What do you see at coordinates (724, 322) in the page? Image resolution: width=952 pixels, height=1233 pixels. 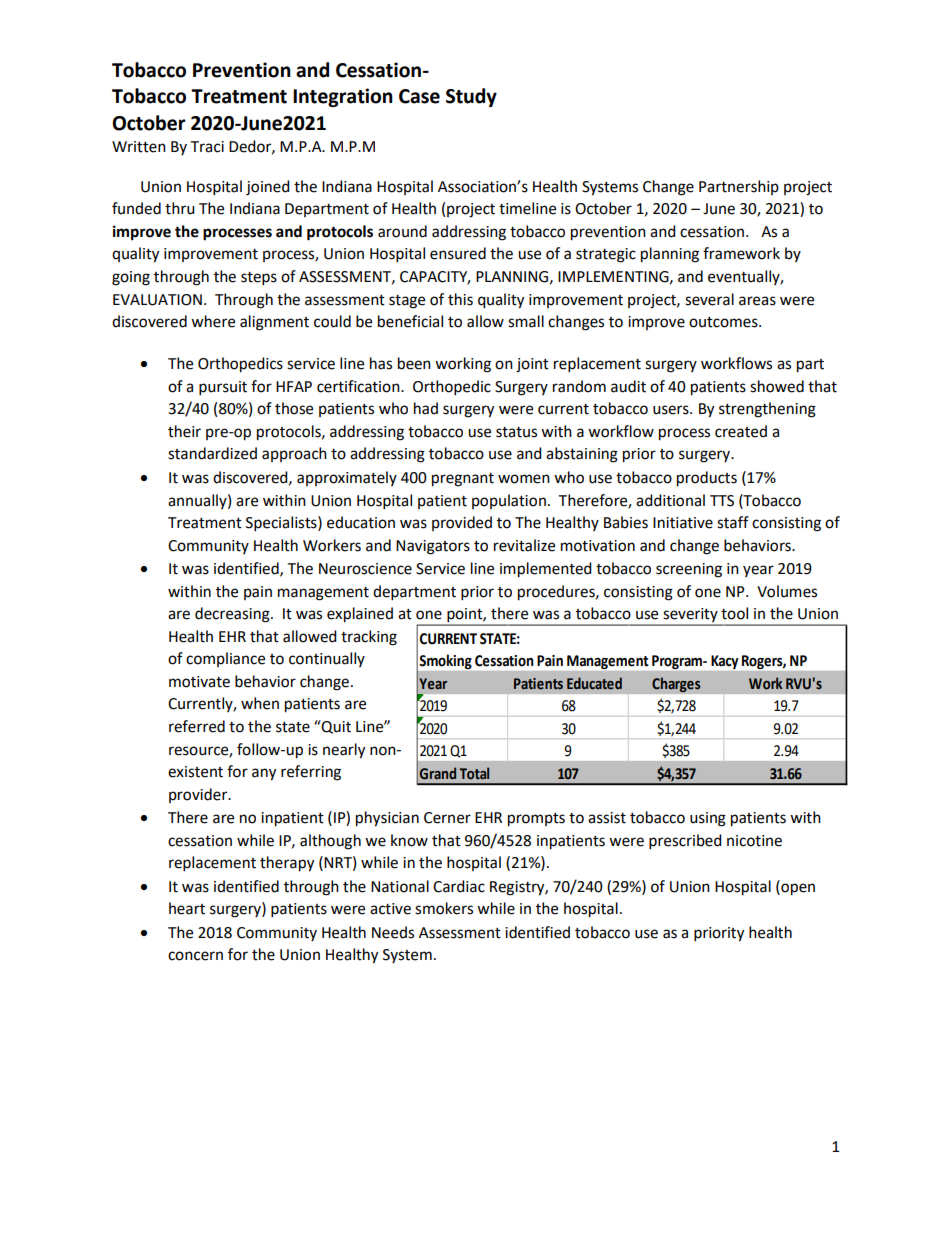 I see `outcomes` at bounding box center [724, 322].
